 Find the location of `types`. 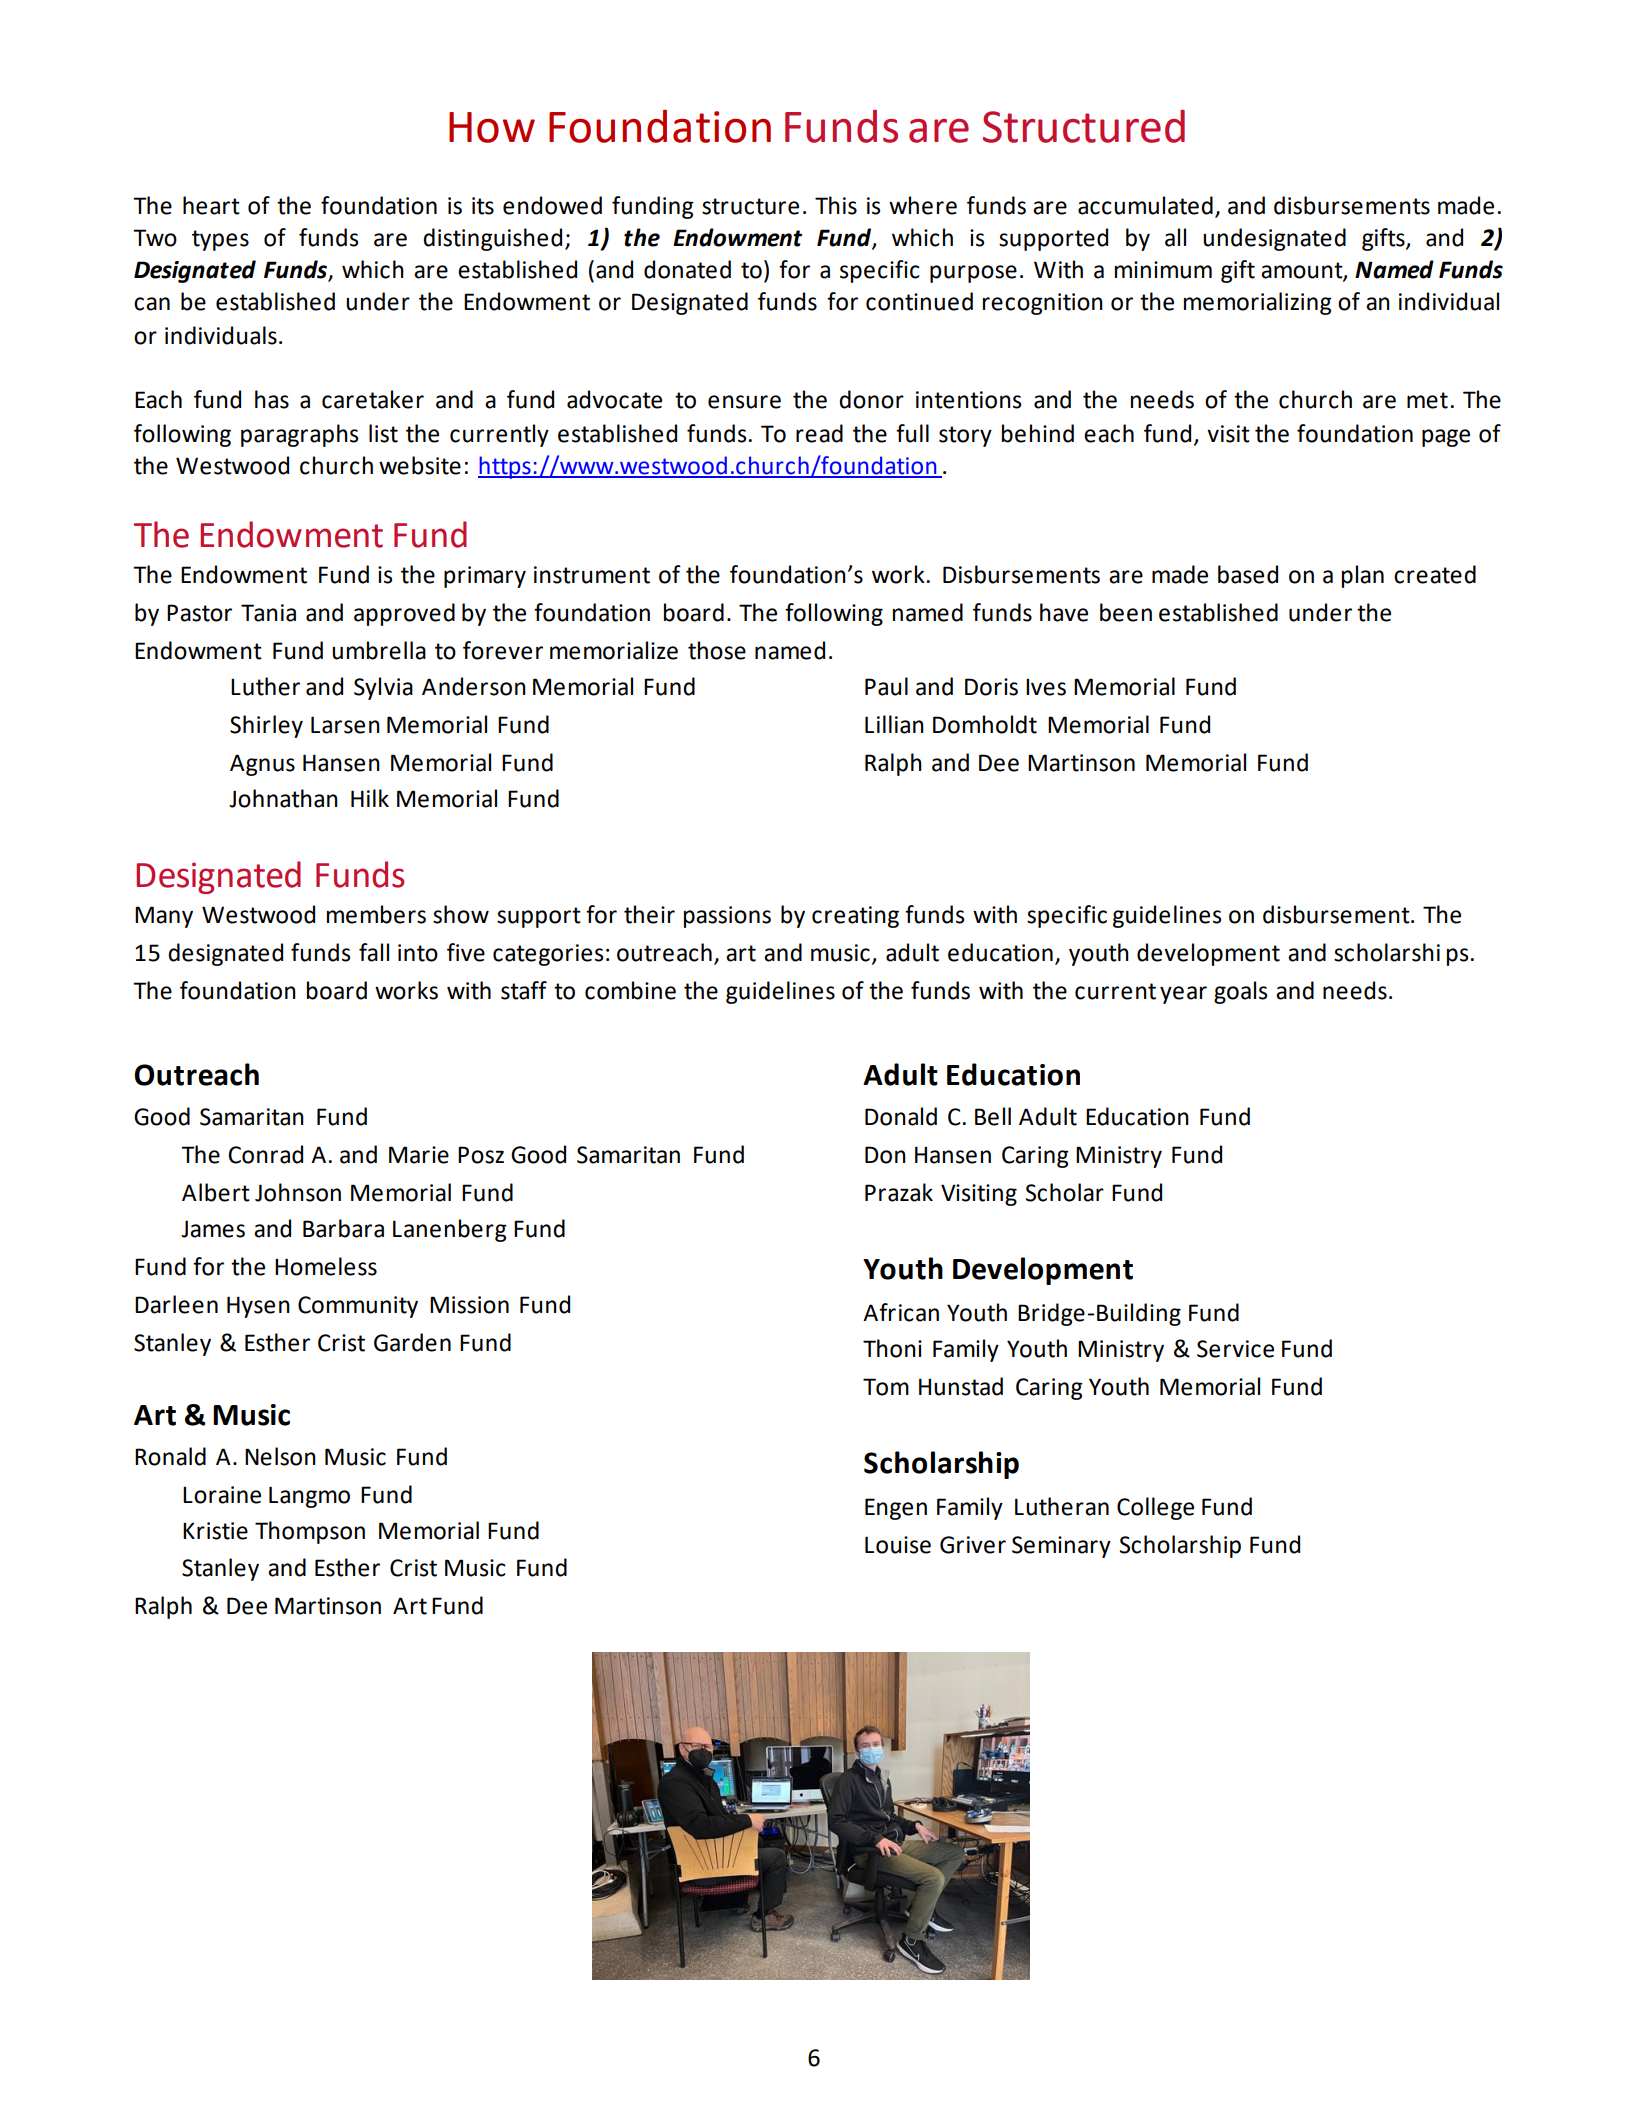

types is located at coordinates (220, 240).
